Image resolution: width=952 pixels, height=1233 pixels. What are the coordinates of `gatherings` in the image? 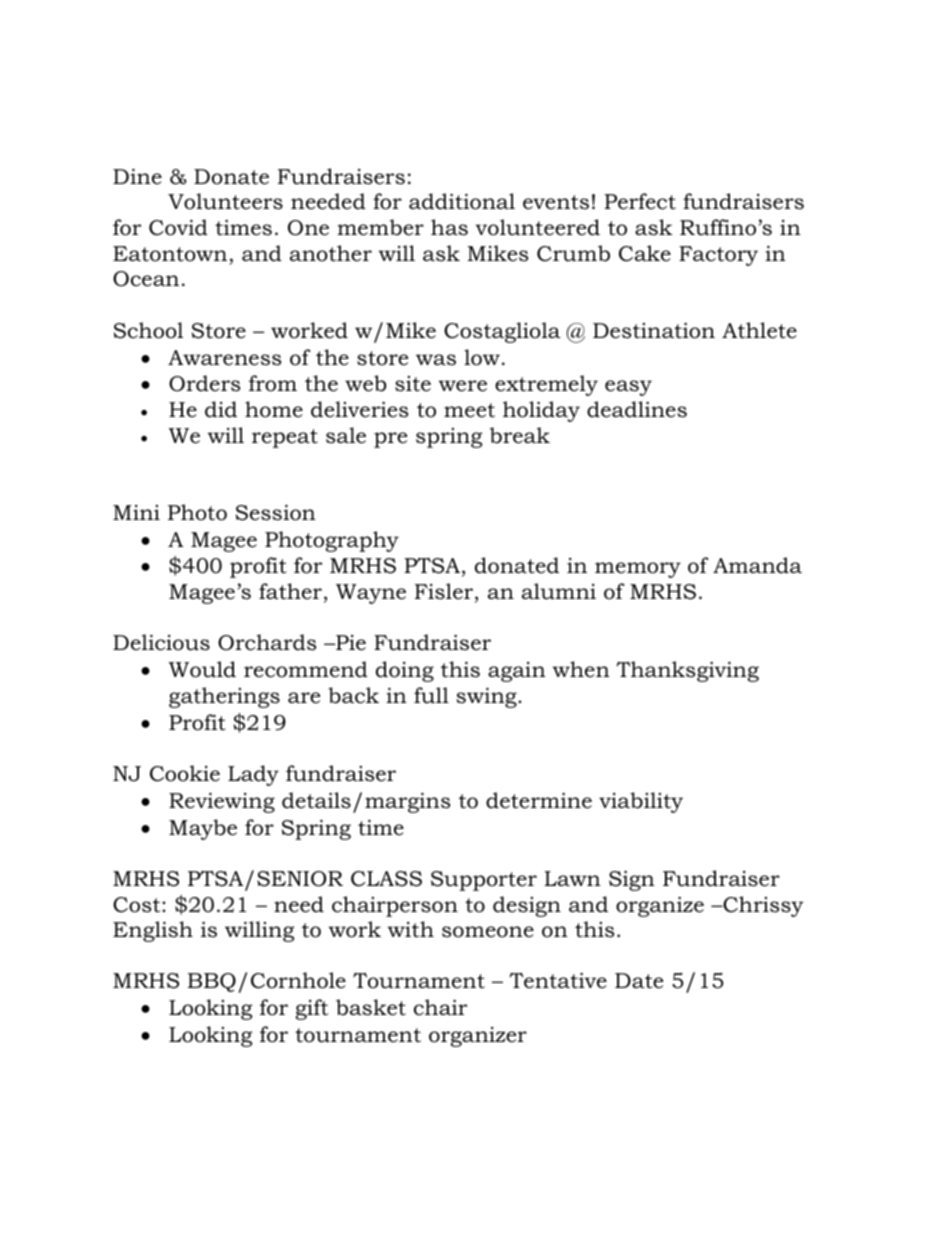 It's located at (224, 697).
